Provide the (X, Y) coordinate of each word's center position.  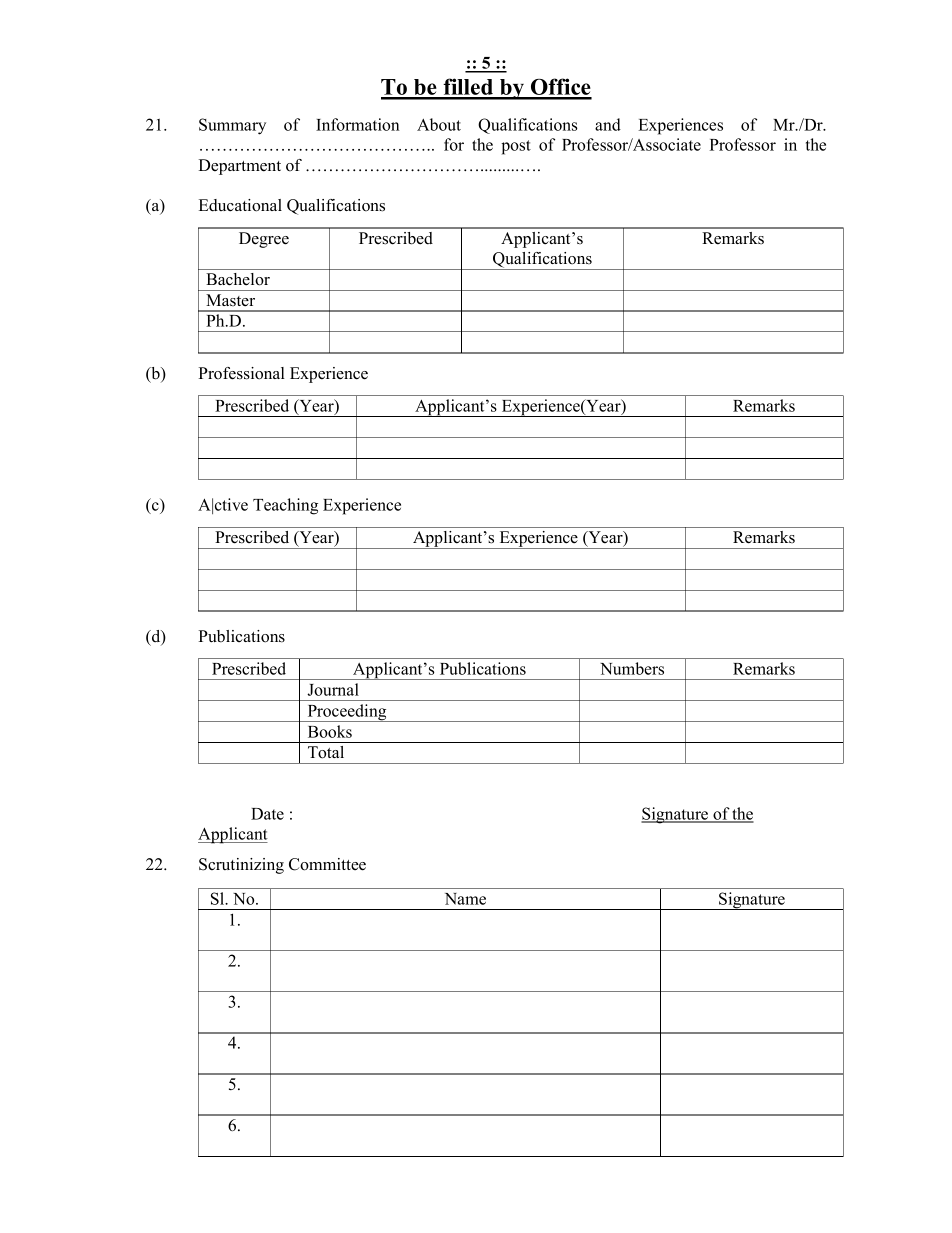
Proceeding (347, 713)
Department (240, 167)
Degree (264, 240)
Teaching (285, 506)
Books (330, 731)
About (439, 124)
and (608, 124)
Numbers (632, 668)
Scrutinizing (241, 866)
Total (326, 752)
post (516, 147)
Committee (327, 864)
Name (465, 899)
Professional (242, 373)
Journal (333, 689)
